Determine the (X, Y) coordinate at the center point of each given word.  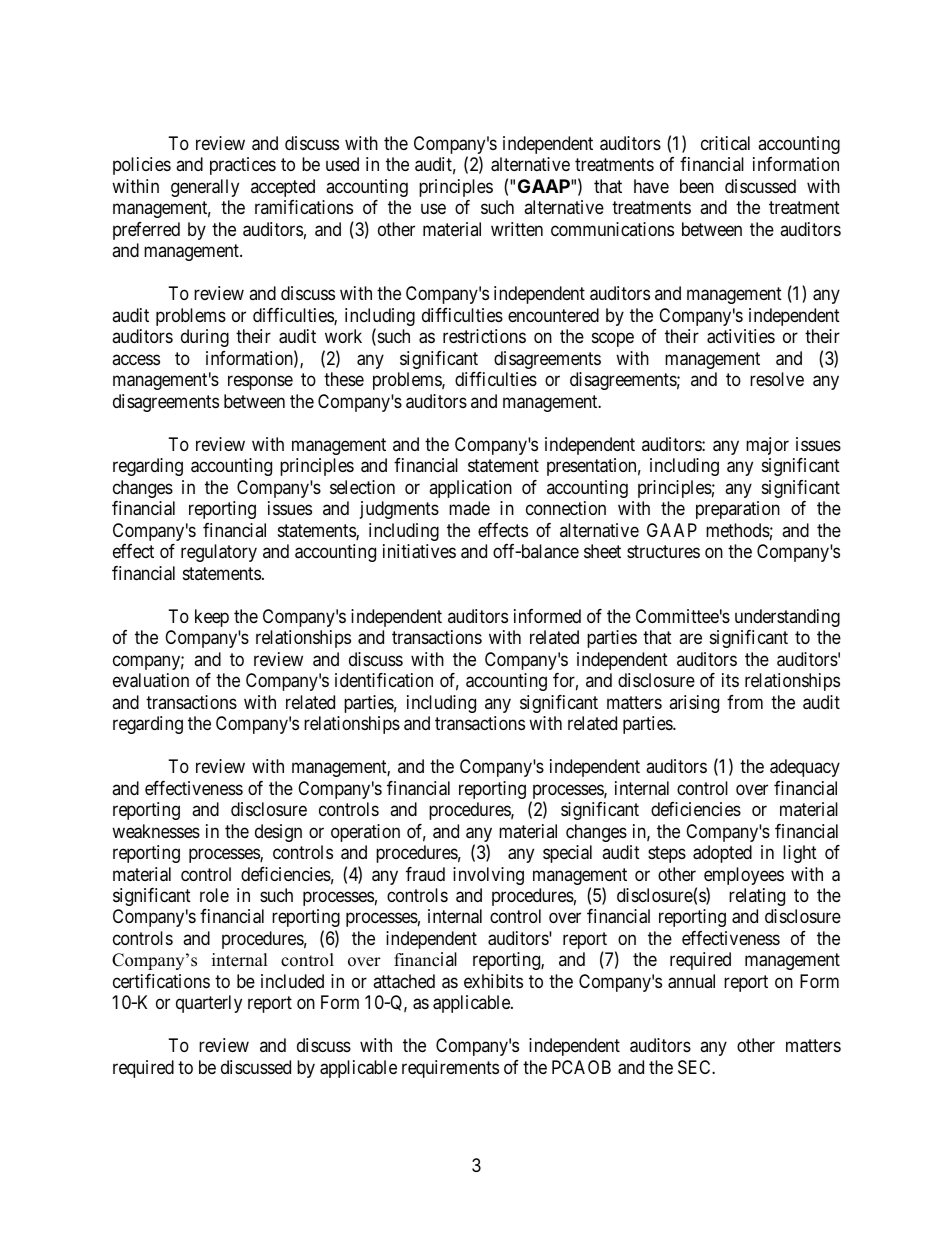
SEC (695, 1067)
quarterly (209, 1004)
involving (488, 876)
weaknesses (156, 831)
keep (212, 618)
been (697, 186)
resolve (777, 379)
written (517, 229)
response (260, 383)
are (690, 639)
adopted (722, 854)
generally (205, 188)
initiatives (419, 551)
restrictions (484, 336)
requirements (450, 1069)
